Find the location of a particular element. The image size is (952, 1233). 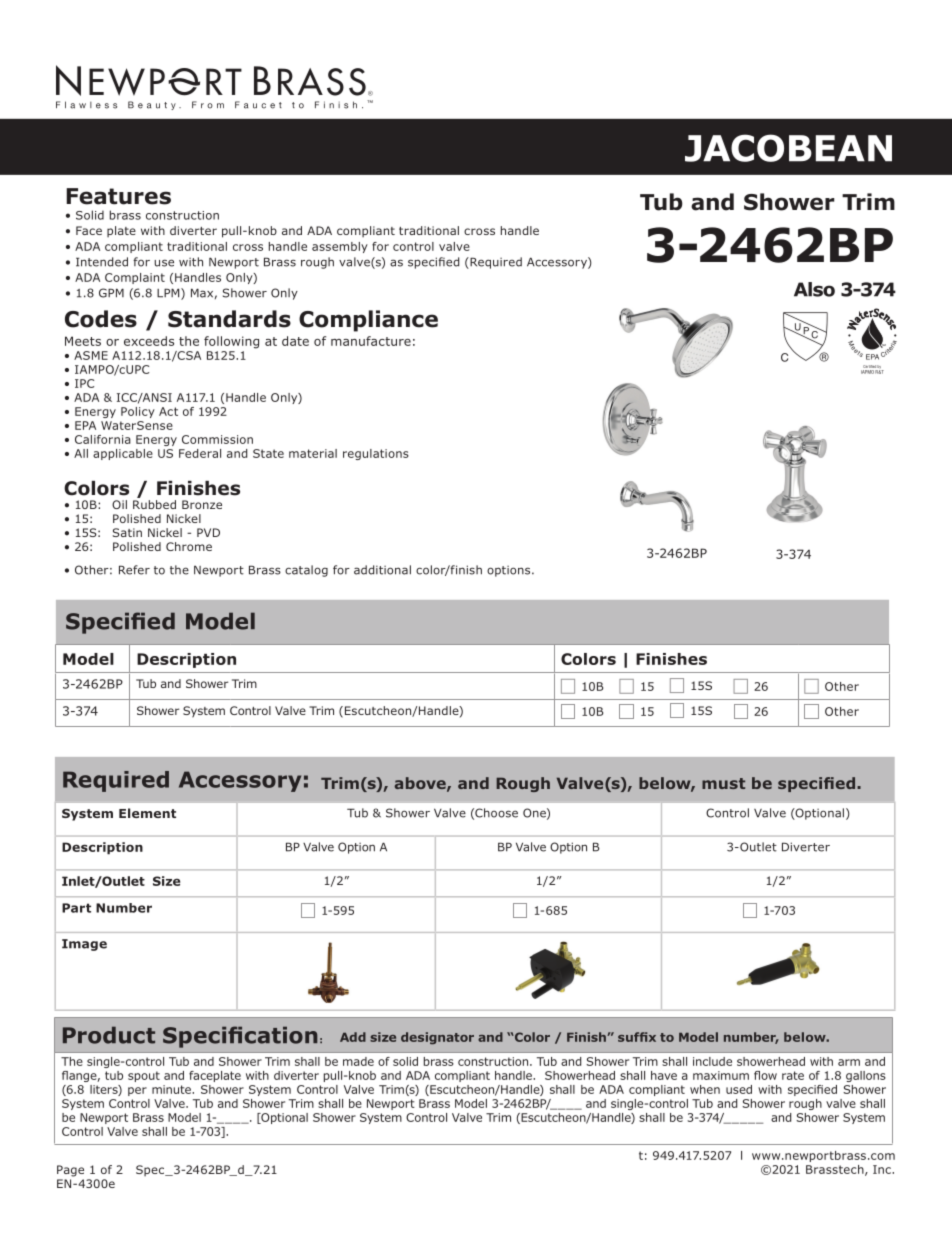

used is located at coordinates (739, 1089).
